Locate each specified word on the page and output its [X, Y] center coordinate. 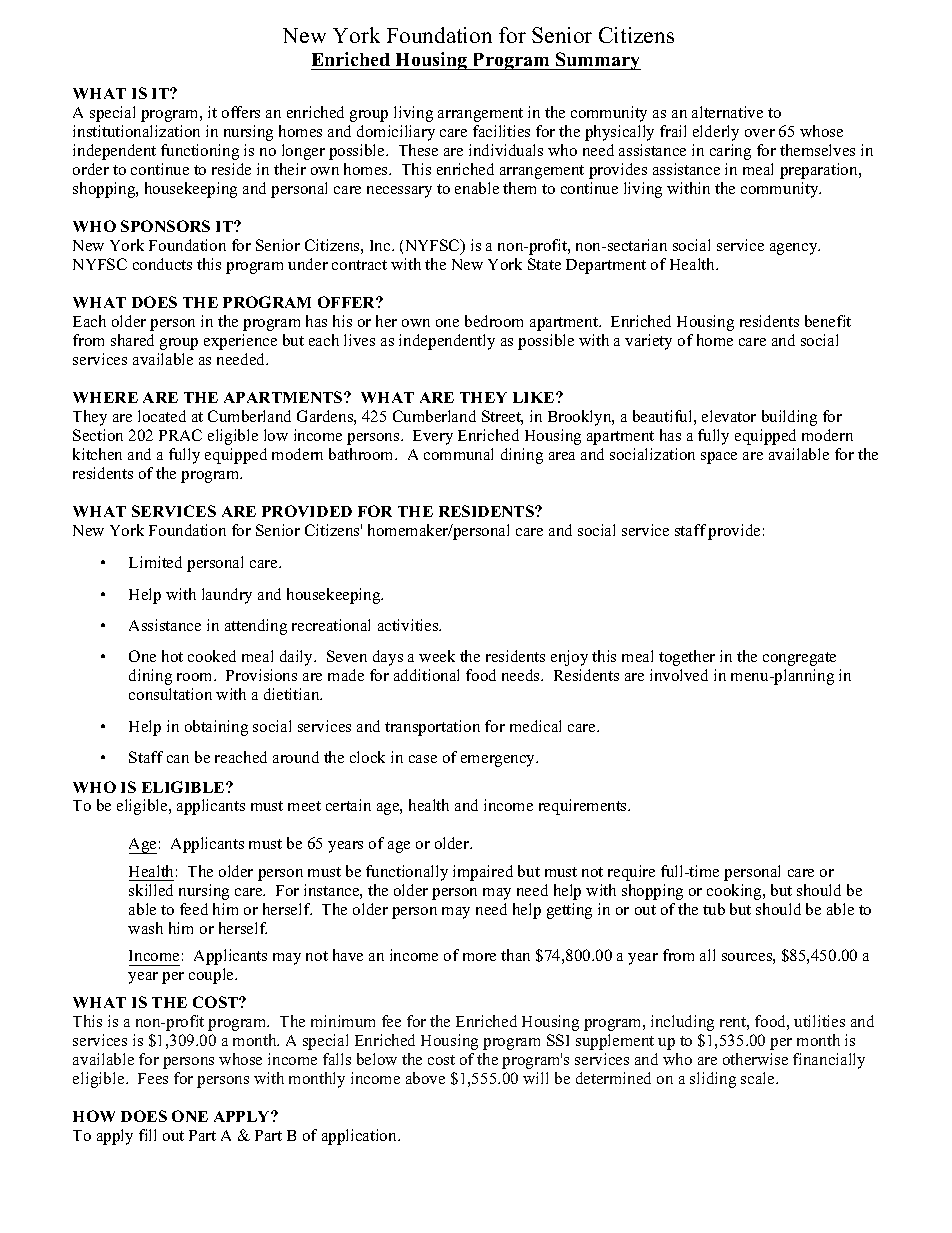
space [719, 458]
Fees [153, 1078]
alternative [727, 112]
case [423, 759]
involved [679, 675]
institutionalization [136, 131]
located [162, 416]
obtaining [216, 728]
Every [433, 437]
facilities [501, 131]
